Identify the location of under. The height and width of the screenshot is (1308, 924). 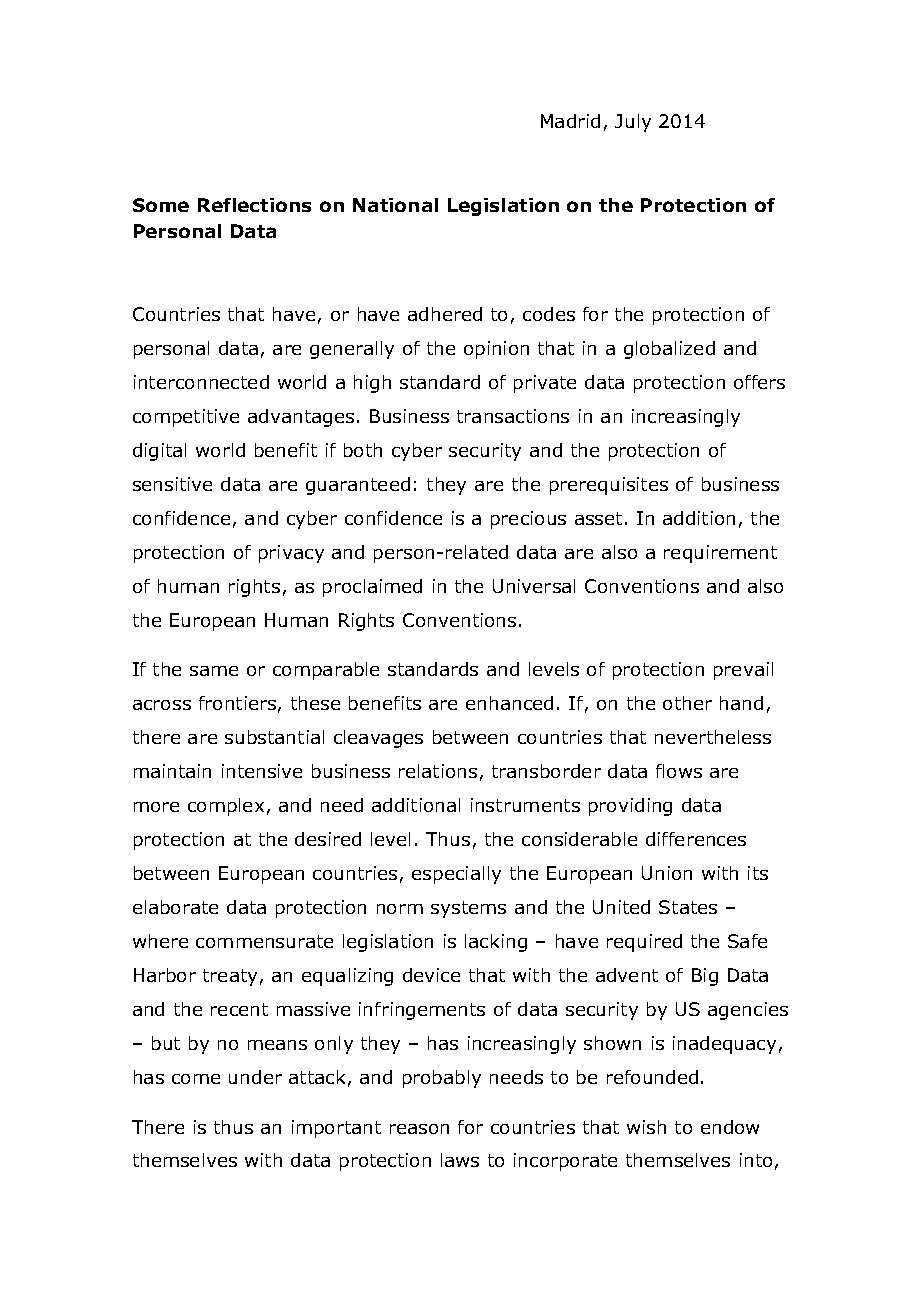
(255, 1077).
